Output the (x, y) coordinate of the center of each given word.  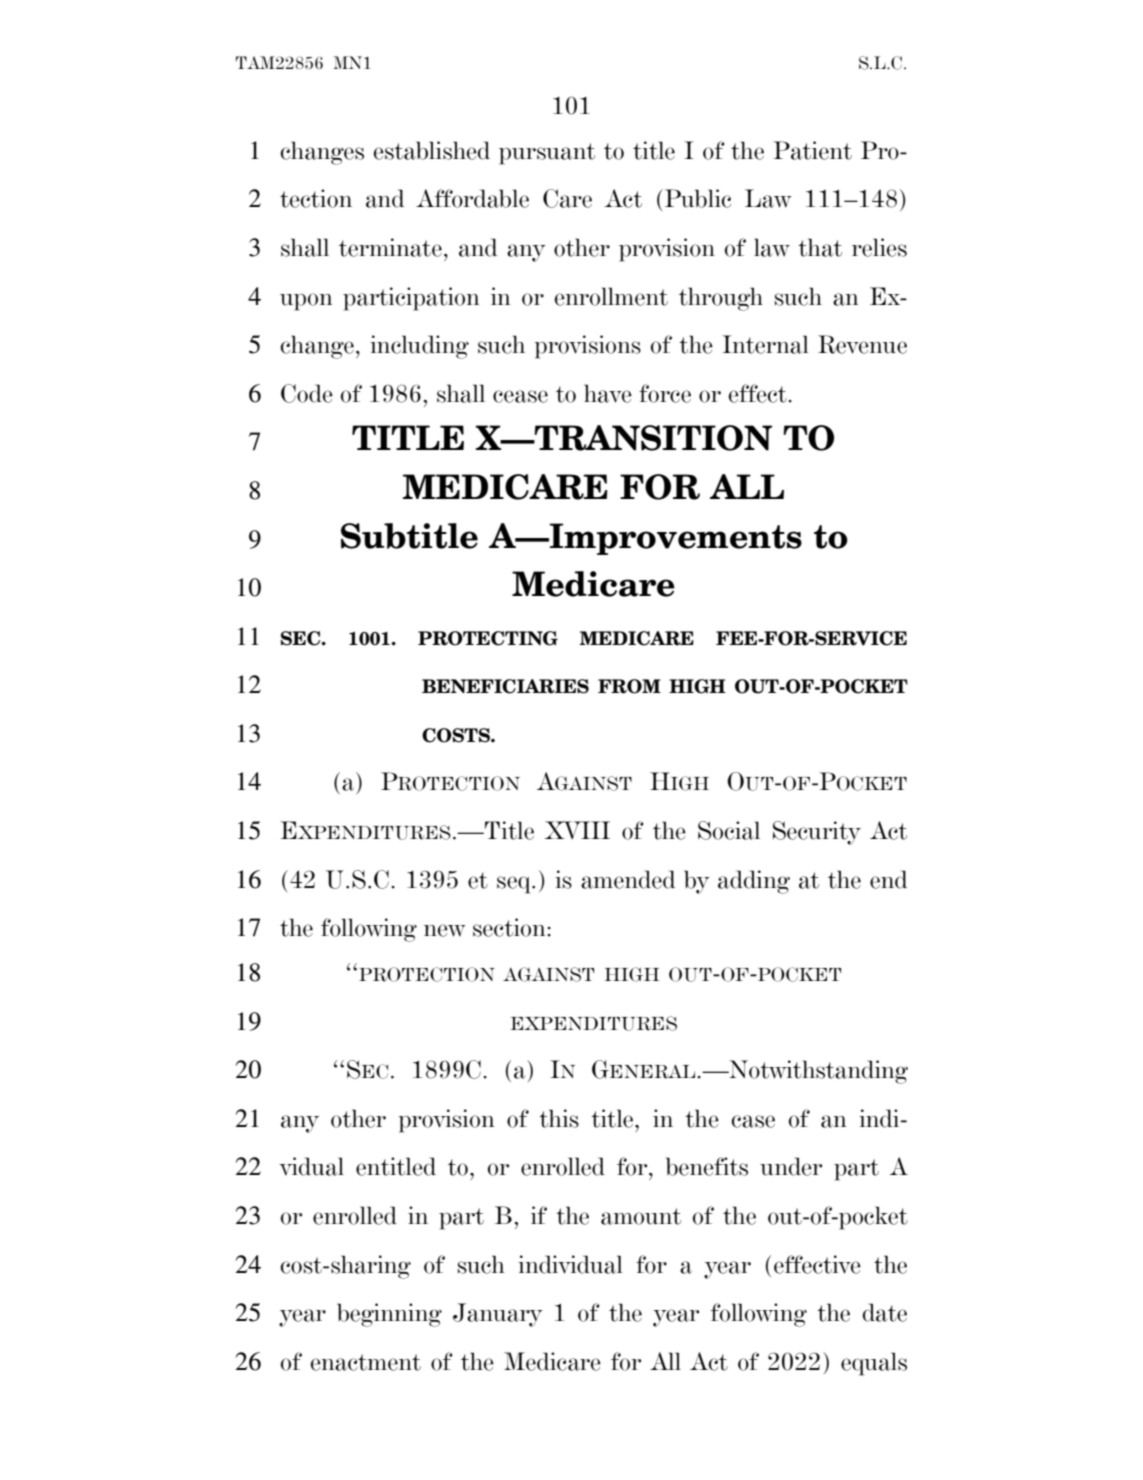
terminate (390, 247)
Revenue (862, 344)
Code (307, 393)
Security (817, 833)
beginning (389, 1315)
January (498, 1315)
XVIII (577, 830)
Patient (812, 150)
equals (874, 1364)
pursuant (547, 154)
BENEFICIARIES (505, 686)
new (444, 930)
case (753, 1121)
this (559, 1118)
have (608, 393)
